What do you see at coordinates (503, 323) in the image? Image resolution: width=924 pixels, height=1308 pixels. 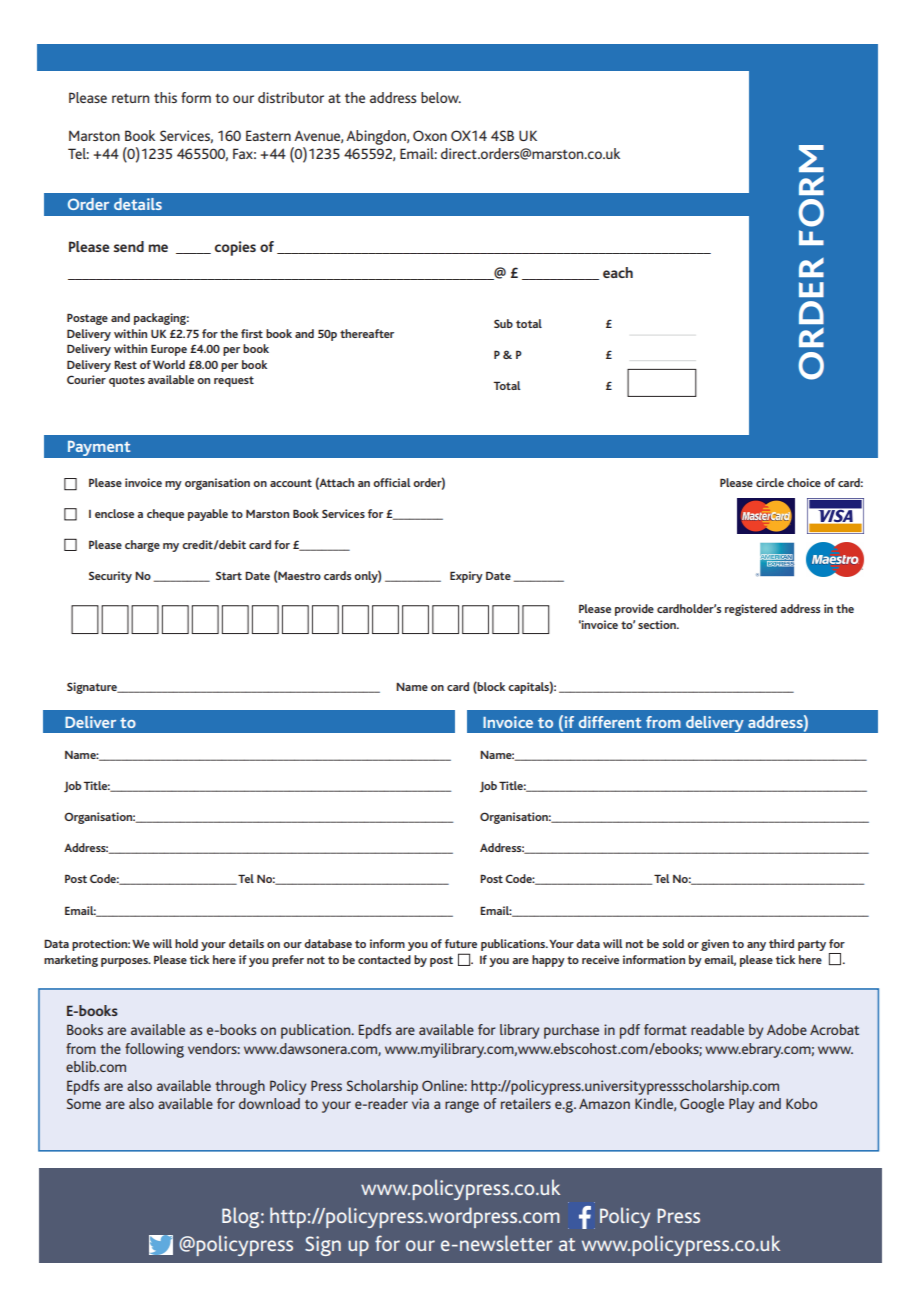 I see `Sub` at bounding box center [503, 323].
